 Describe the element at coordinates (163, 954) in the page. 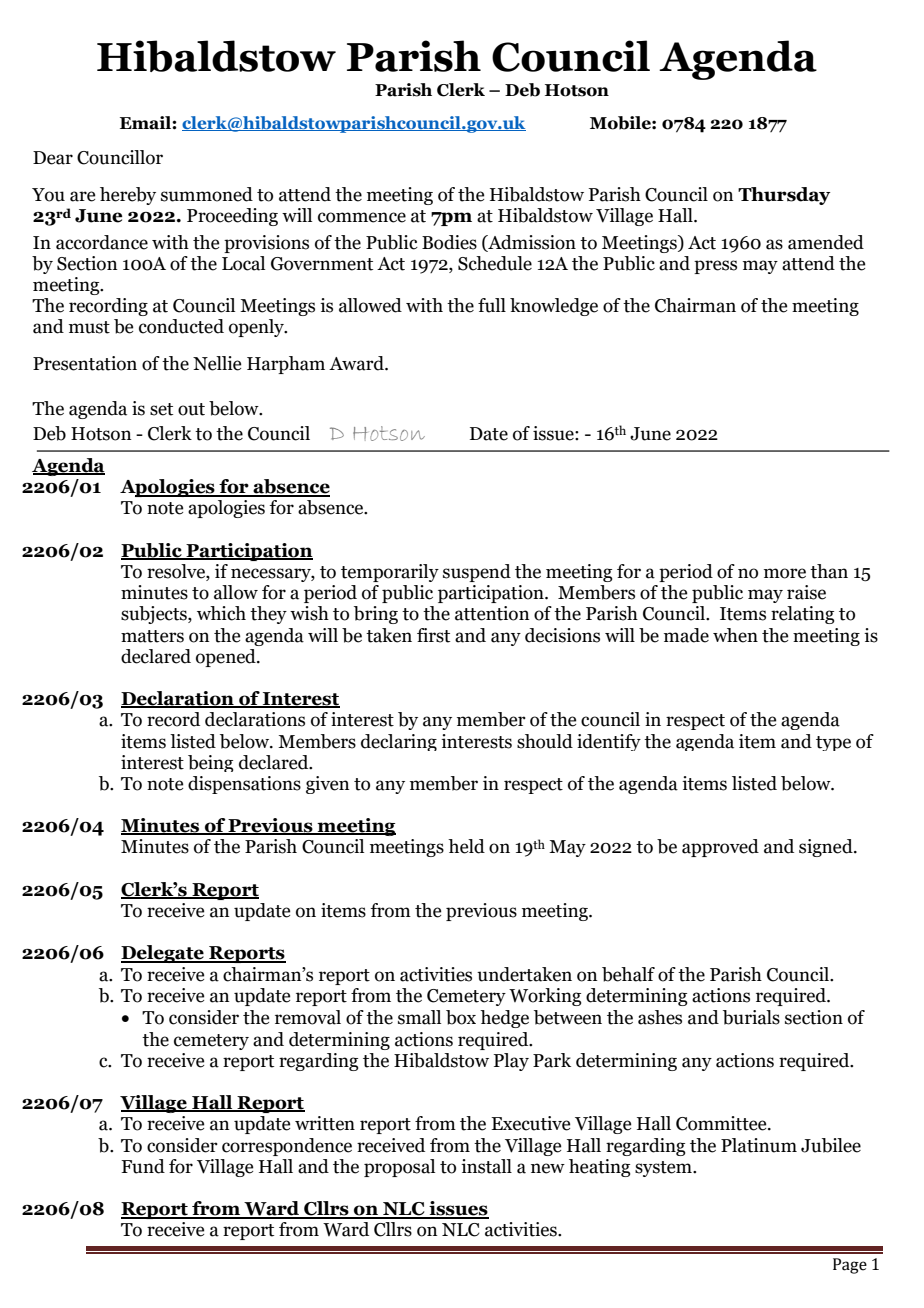

I see `Delegate` at that location.
